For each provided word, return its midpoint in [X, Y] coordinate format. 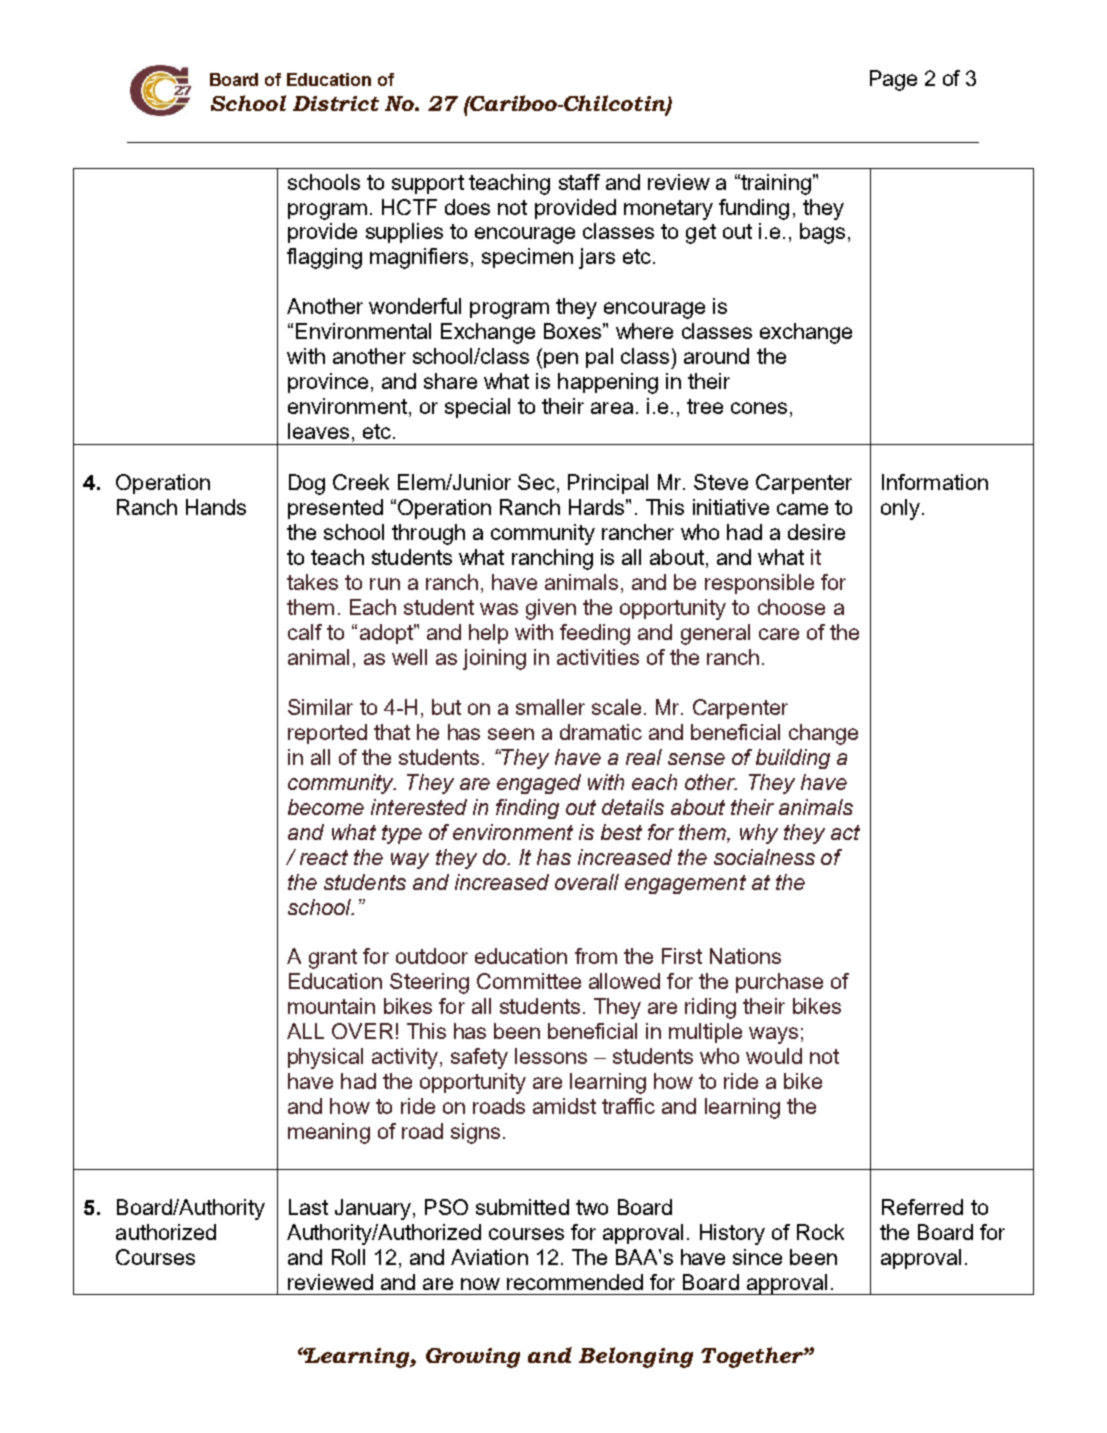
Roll [348, 1257]
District [336, 103]
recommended [575, 1282]
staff [579, 182]
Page [893, 80]
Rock [820, 1232]
